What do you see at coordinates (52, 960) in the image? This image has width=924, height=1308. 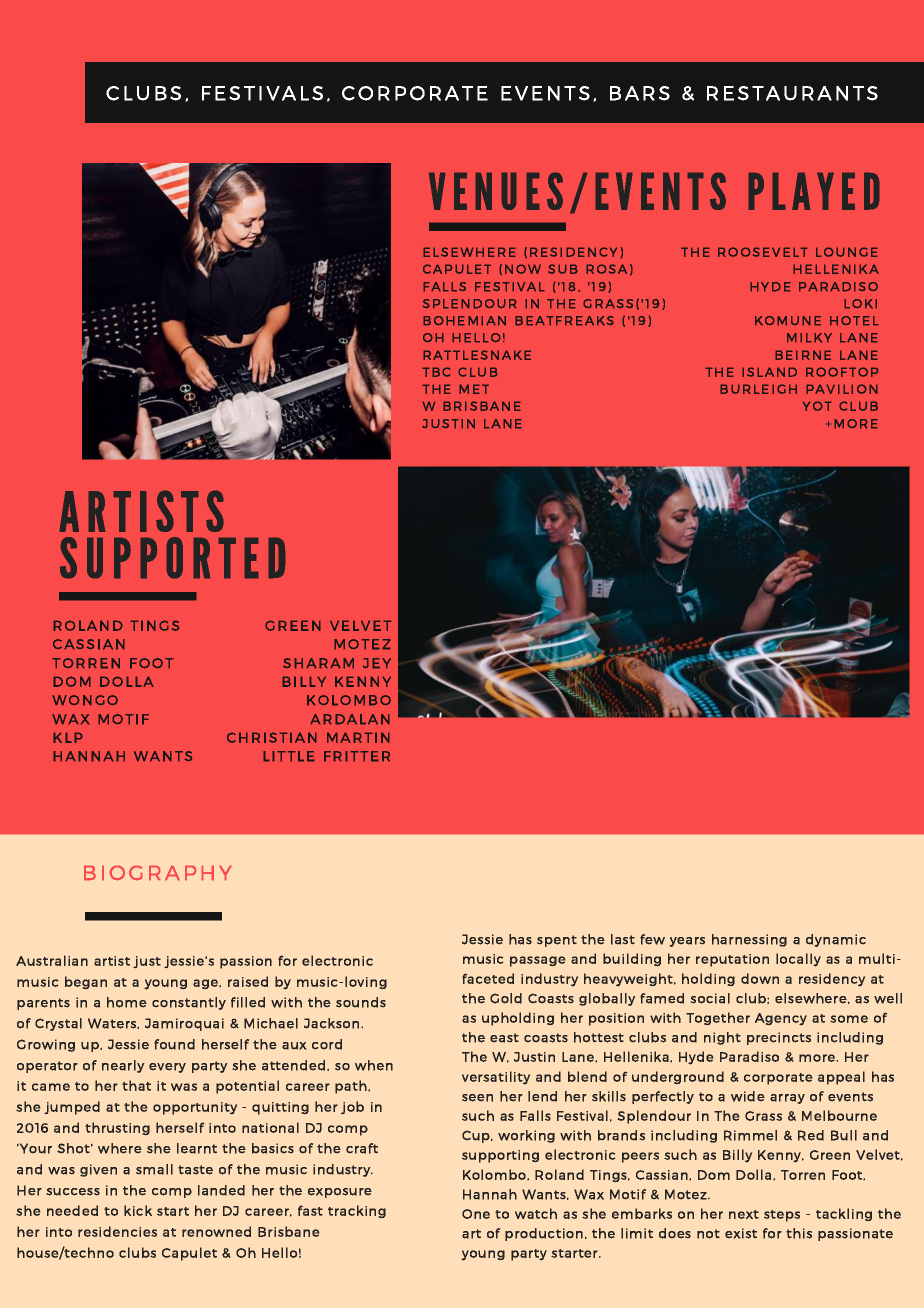 I see `Australian` at bounding box center [52, 960].
